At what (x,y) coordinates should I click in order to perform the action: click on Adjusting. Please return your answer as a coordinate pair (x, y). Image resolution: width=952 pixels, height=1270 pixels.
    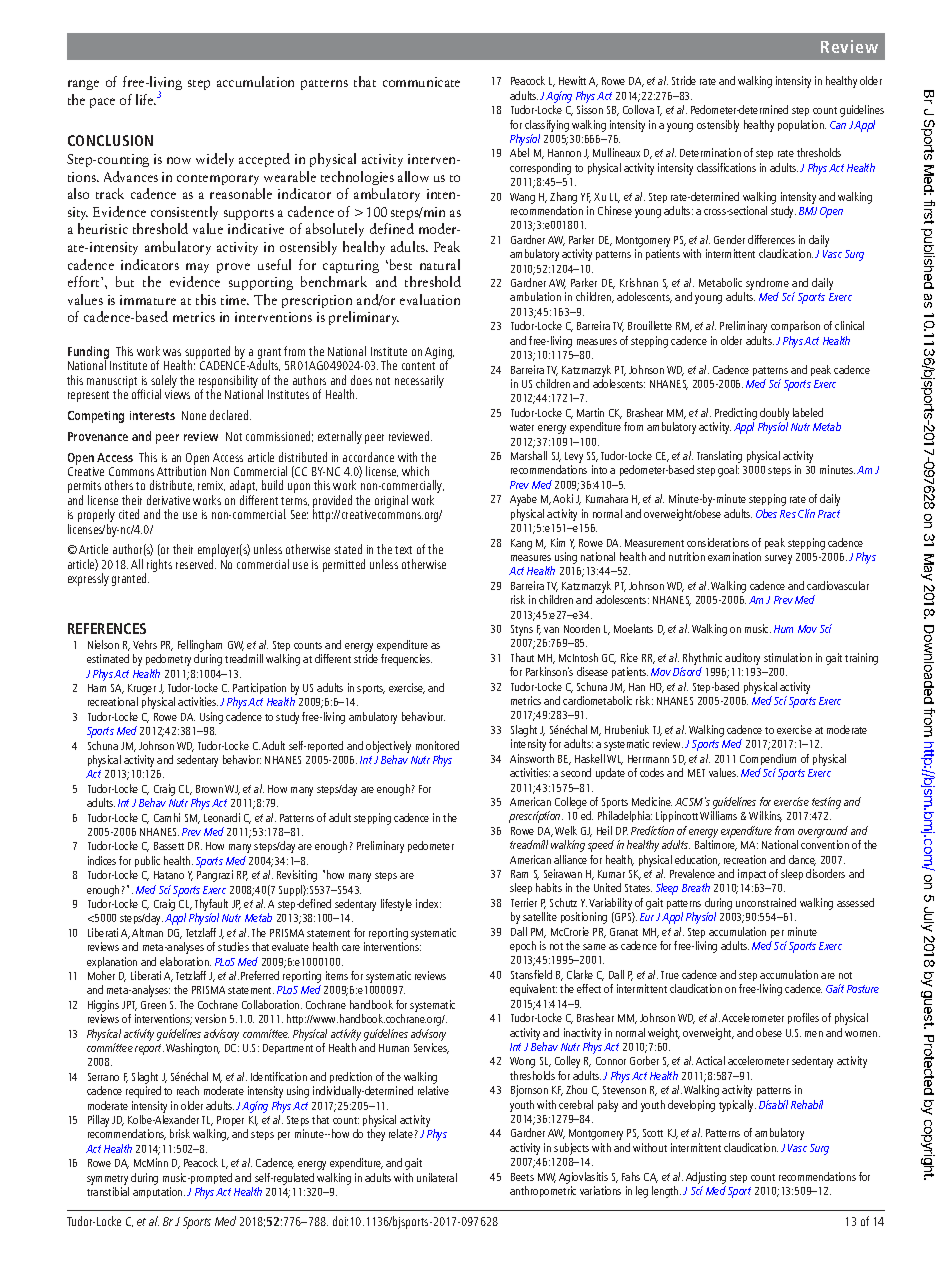
    Looking at the image, I should click on (706, 1178).
